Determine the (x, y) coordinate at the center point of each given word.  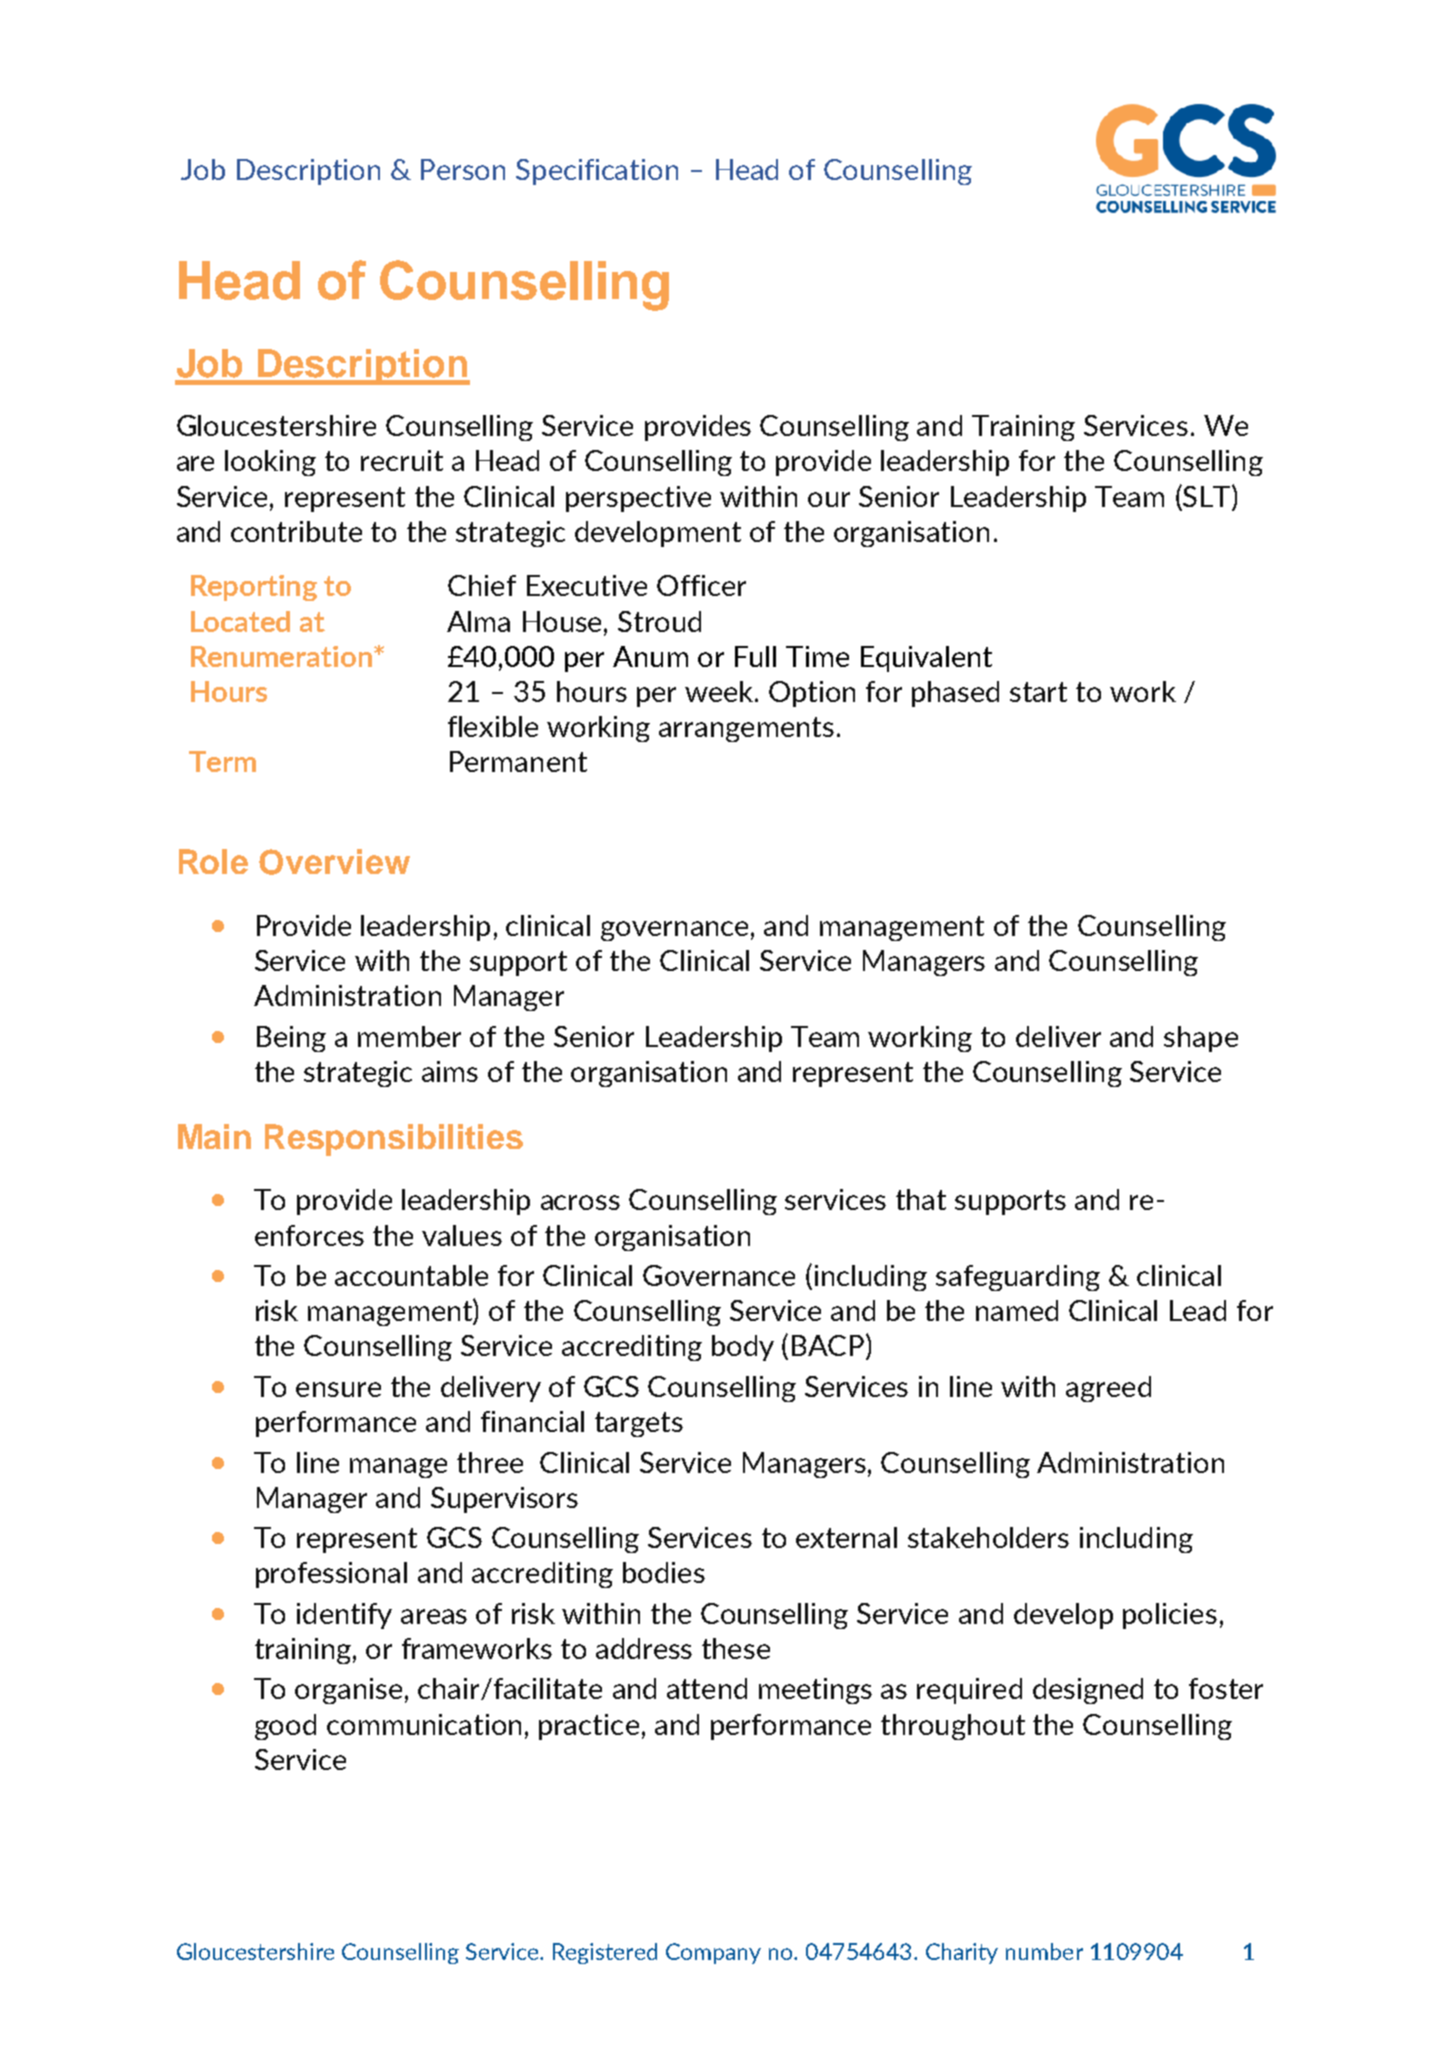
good (285, 1727)
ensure (338, 1389)
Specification (597, 172)
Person (463, 169)
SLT (1207, 496)
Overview (334, 862)
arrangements (746, 729)
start (1038, 692)
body (743, 1348)
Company (713, 1953)
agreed (1108, 1389)
